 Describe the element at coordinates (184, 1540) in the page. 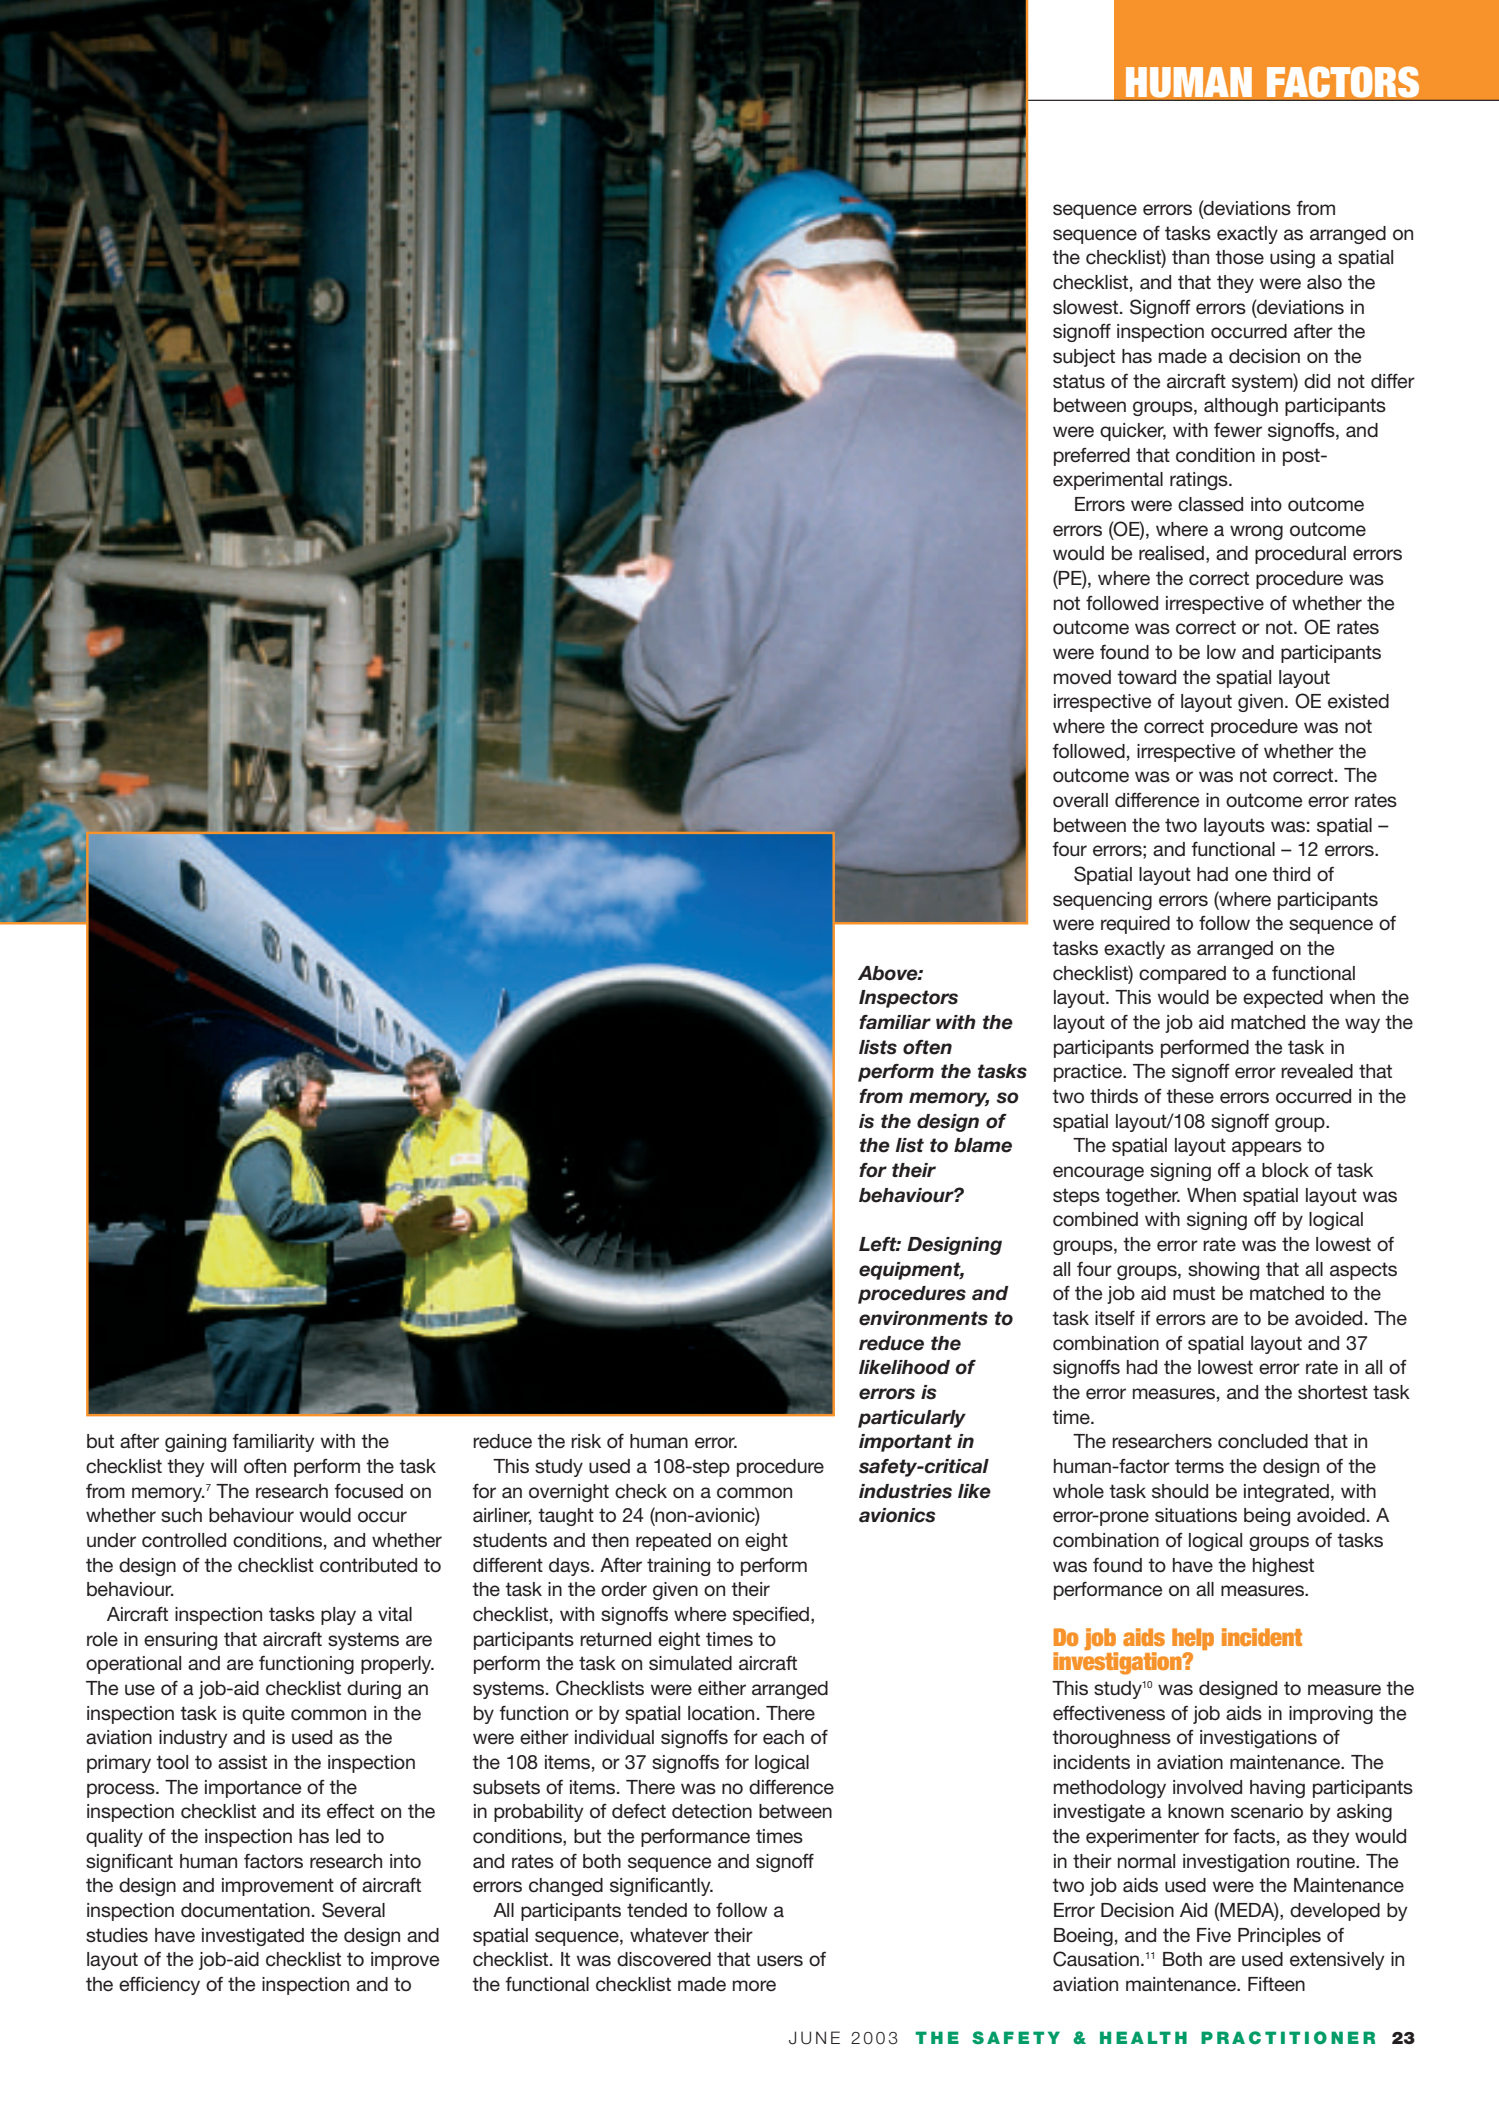

I see `controlled` at that location.
